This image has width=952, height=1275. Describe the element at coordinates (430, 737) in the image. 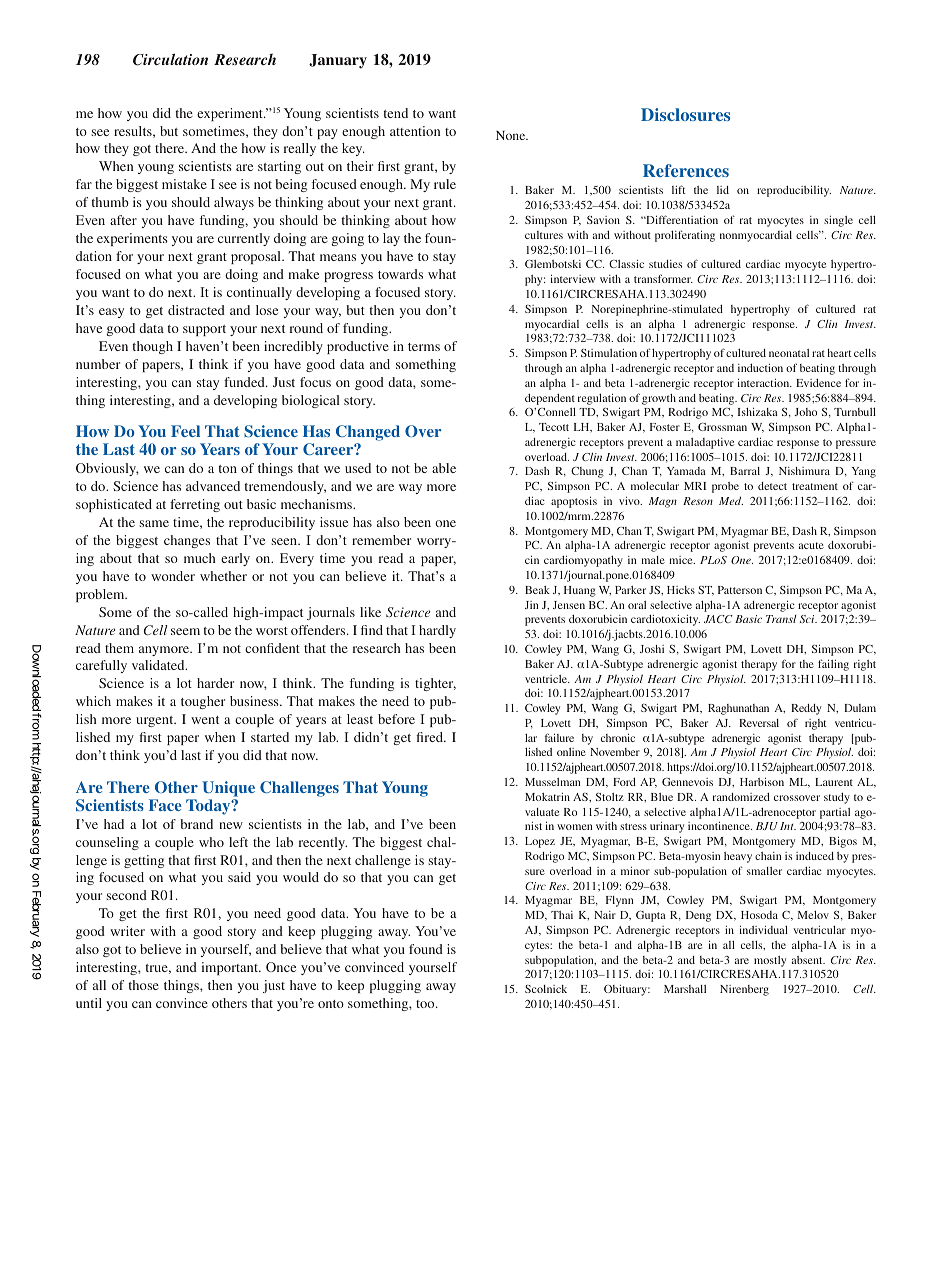

I see `fired` at that location.
